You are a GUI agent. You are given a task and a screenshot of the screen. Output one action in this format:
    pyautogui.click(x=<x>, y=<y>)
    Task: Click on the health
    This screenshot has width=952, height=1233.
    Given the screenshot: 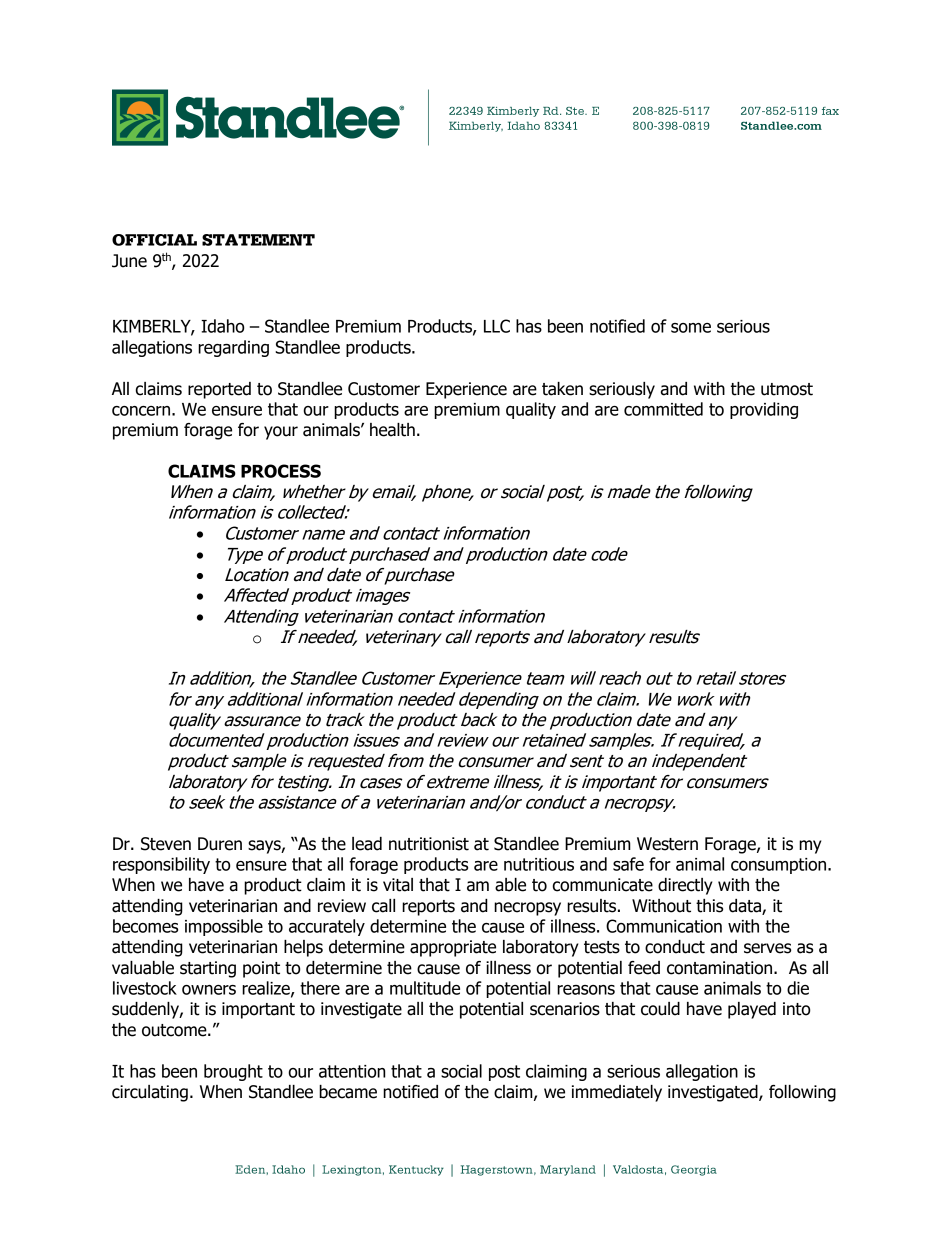 What is the action you would take?
    pyautogui.click(x=392, y=430)
